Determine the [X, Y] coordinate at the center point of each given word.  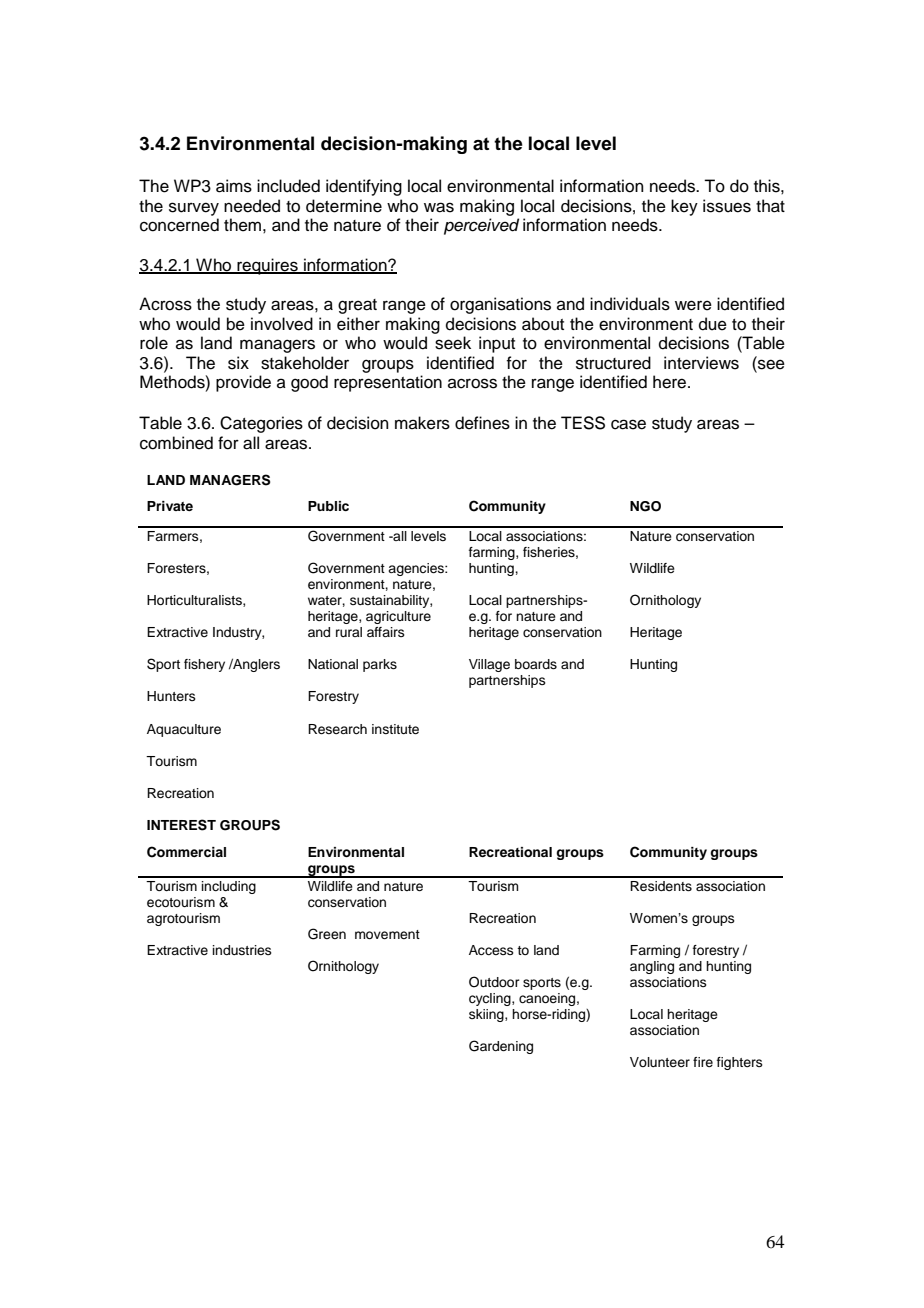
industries [242, 950]
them [242, 225]
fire [703, 1062]
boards [536, 664]
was [439, 207]
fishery [204, 665]
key [684, 207]
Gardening [501, 1047]
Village [489, 665]
